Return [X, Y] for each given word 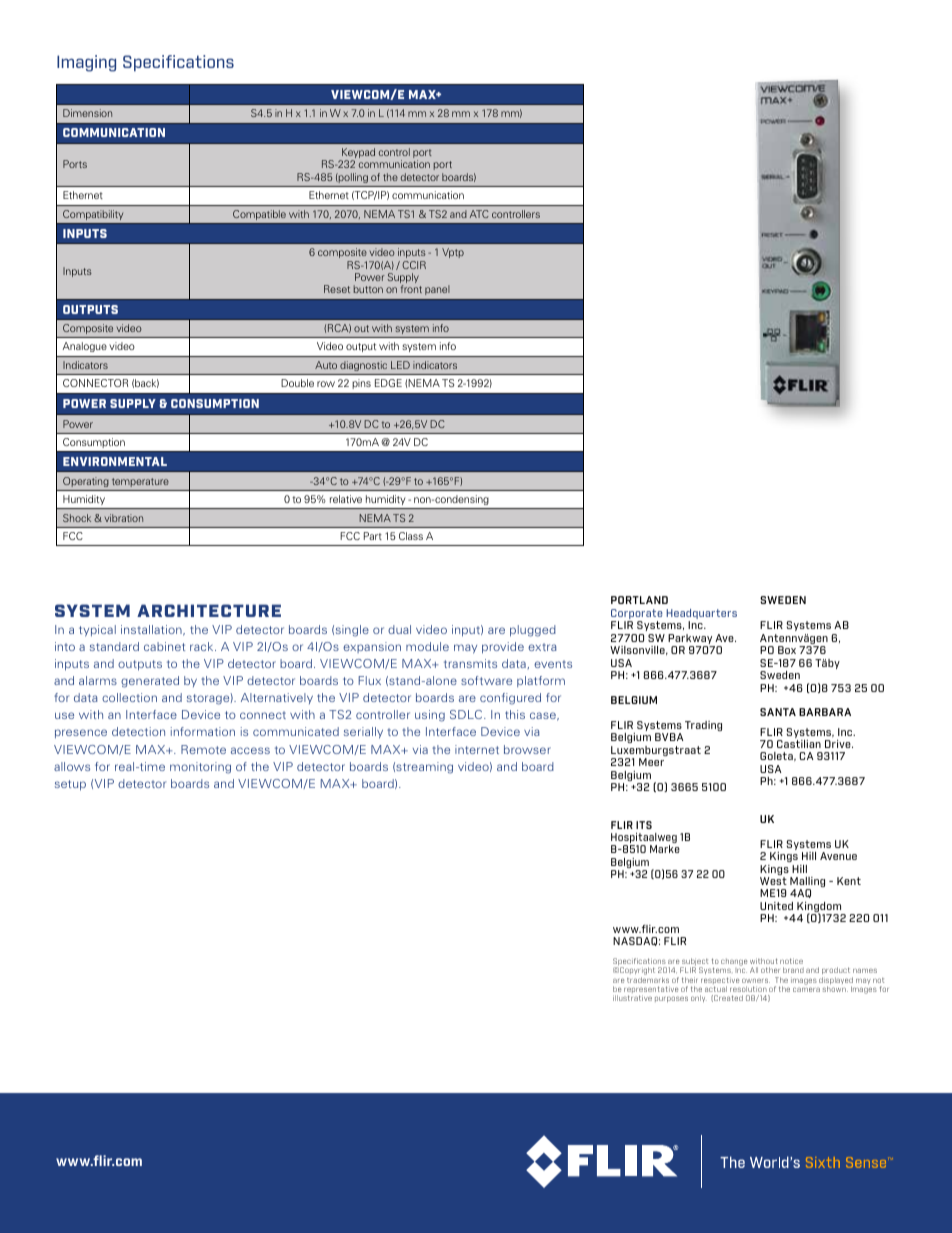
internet [477, 749]
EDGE [388, 383]
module [427, 646]
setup [70, 785]
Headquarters [701, 615]
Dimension [87, 113]
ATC [479, 214]
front [411, 289]
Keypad [357, 154]
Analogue [85, 347]
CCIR [414, 265]
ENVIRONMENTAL [115, 461]
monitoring [200, 768]
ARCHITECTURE [209, 610]
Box [787, 650]
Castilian [799, 744]
